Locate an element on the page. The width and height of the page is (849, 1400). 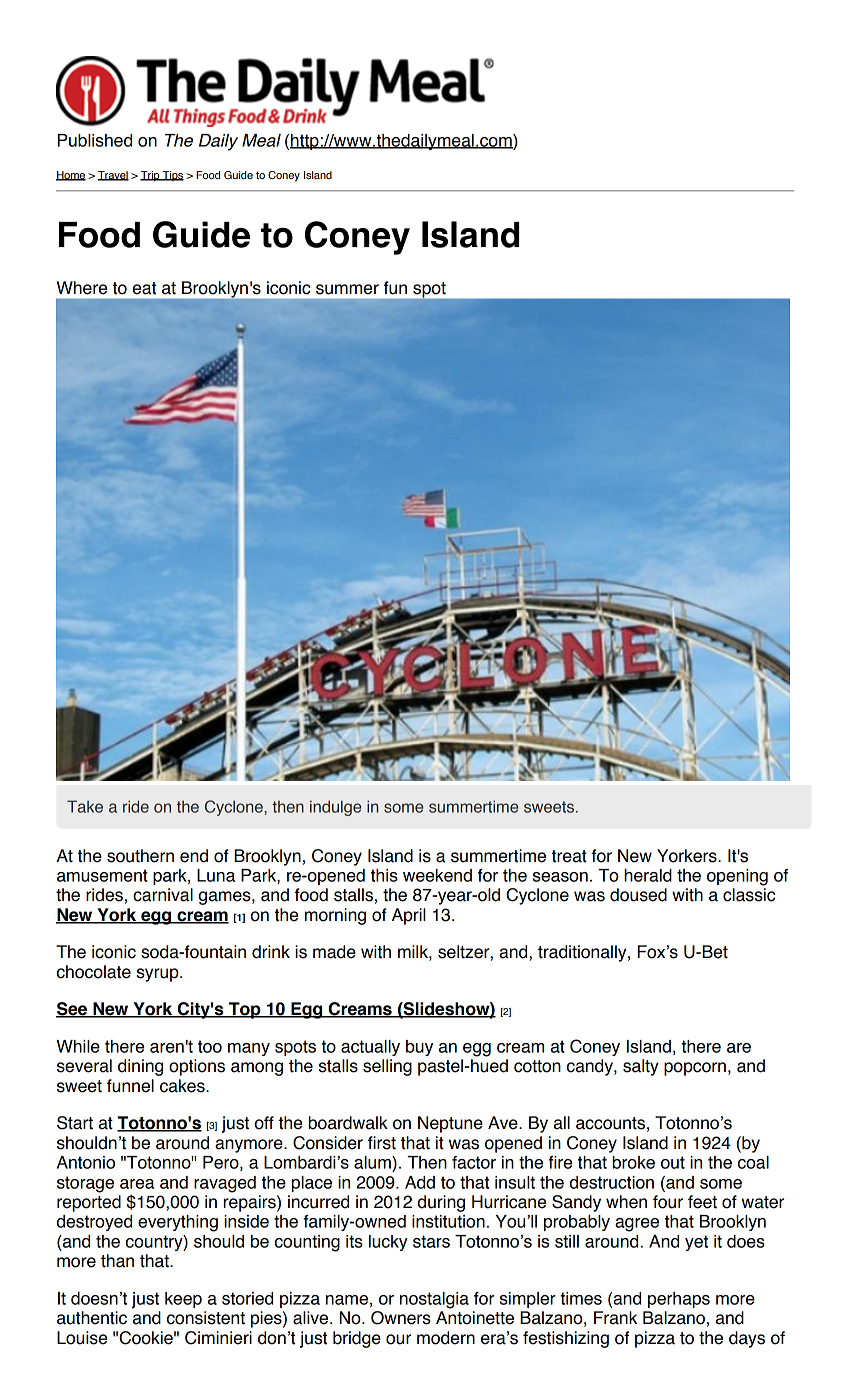
treat is located at coordinates (569, 856).
